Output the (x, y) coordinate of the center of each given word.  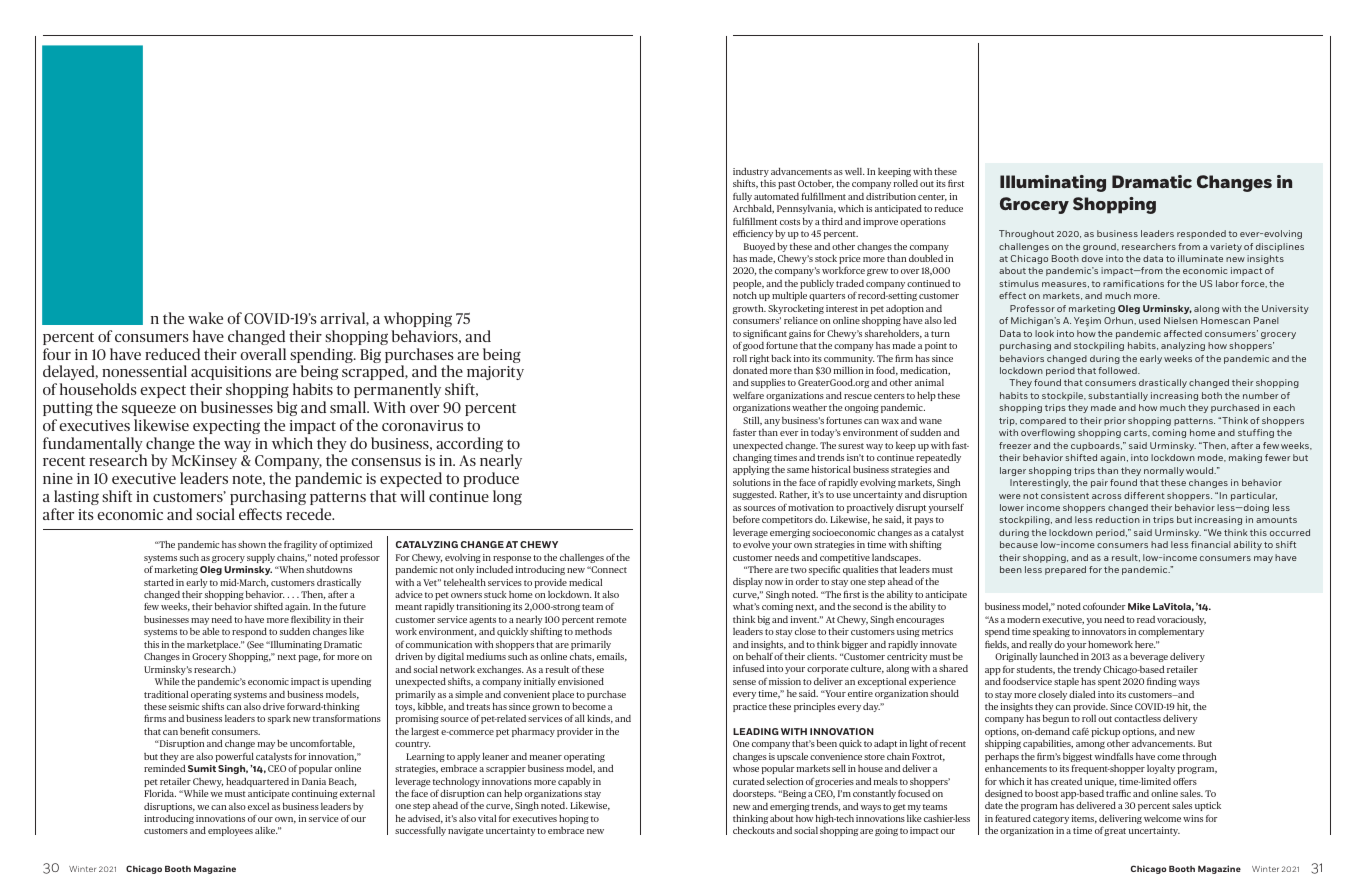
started (159, 582)
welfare (748, 395)
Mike (1139, 606)
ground (1100, 247)
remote (611, 620)
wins (1193, 818)
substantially (1118, 396)
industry (751, 172)
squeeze (149, 410)
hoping (574, 819)
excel (258, 806)
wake (205, 318)
